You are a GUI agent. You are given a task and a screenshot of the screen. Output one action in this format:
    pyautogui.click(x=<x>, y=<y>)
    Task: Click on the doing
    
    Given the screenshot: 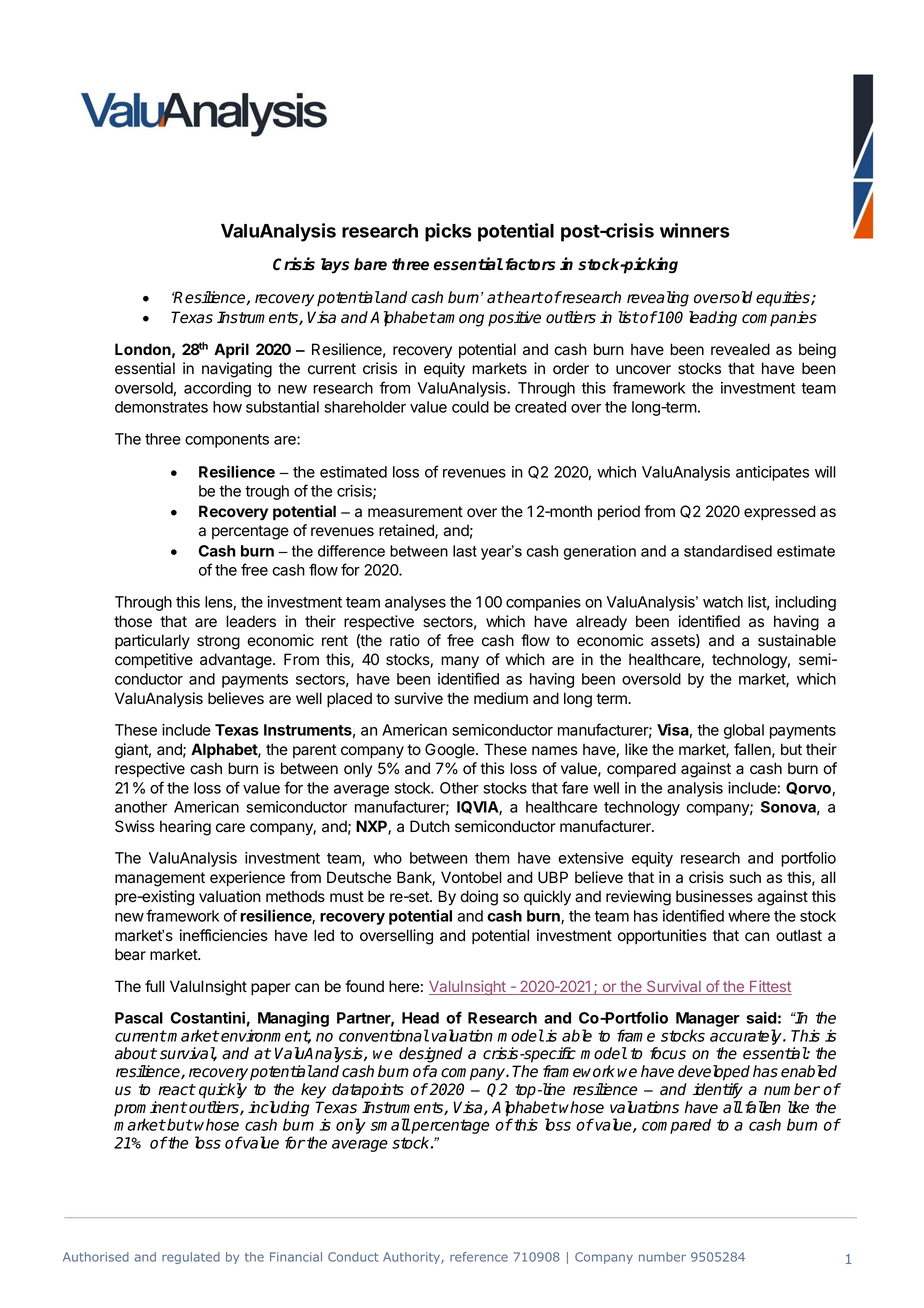 What is the action you would take?
    pyautogui.click(x=479, y=898)
